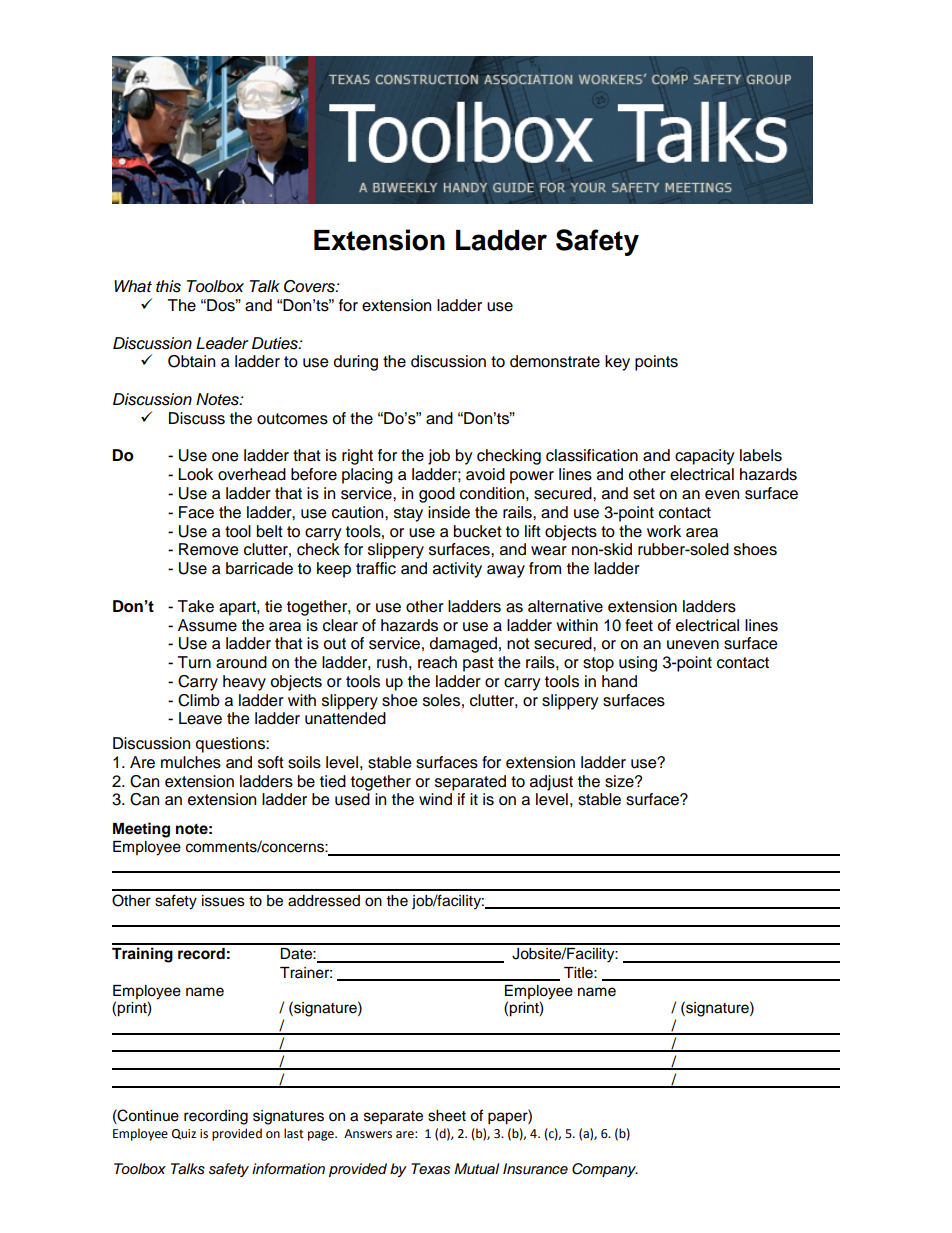  What do you see at coordinates (223, 901) in the image?
I see `issues` at bounding box center [223, 901].
